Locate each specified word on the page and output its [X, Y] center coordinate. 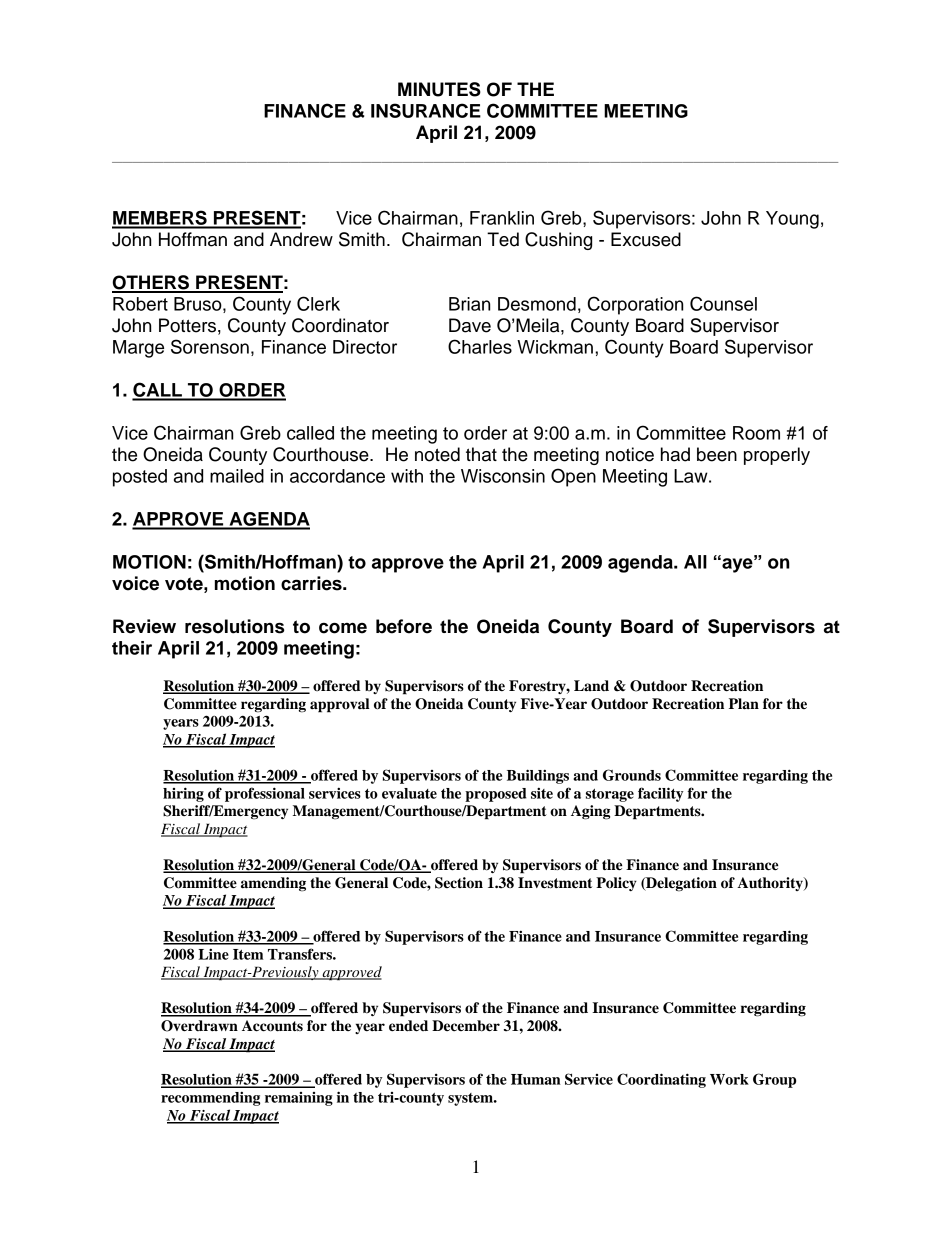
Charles [480, 346]
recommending [210, 1098]
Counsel [723, 303]
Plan [744, 704]
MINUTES [439, 89]
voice [135, 583]
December [466, 1026]
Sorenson [210, 346]
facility [661, 794]
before [404, 626]
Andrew [301, 239]
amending [273, 884]
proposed [495, 795]
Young [792, 220]
